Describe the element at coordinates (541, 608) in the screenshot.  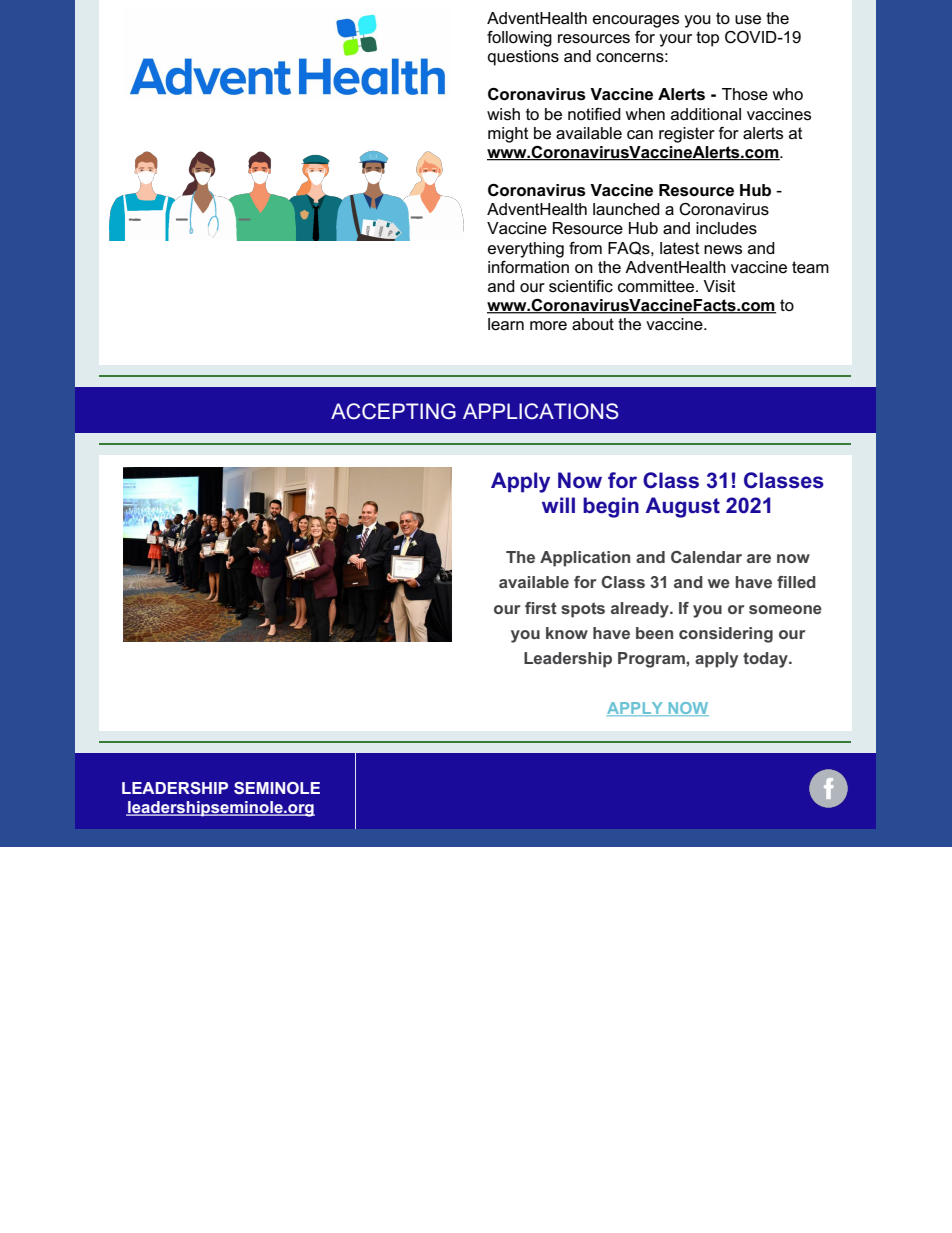
I see `first` at that location.
